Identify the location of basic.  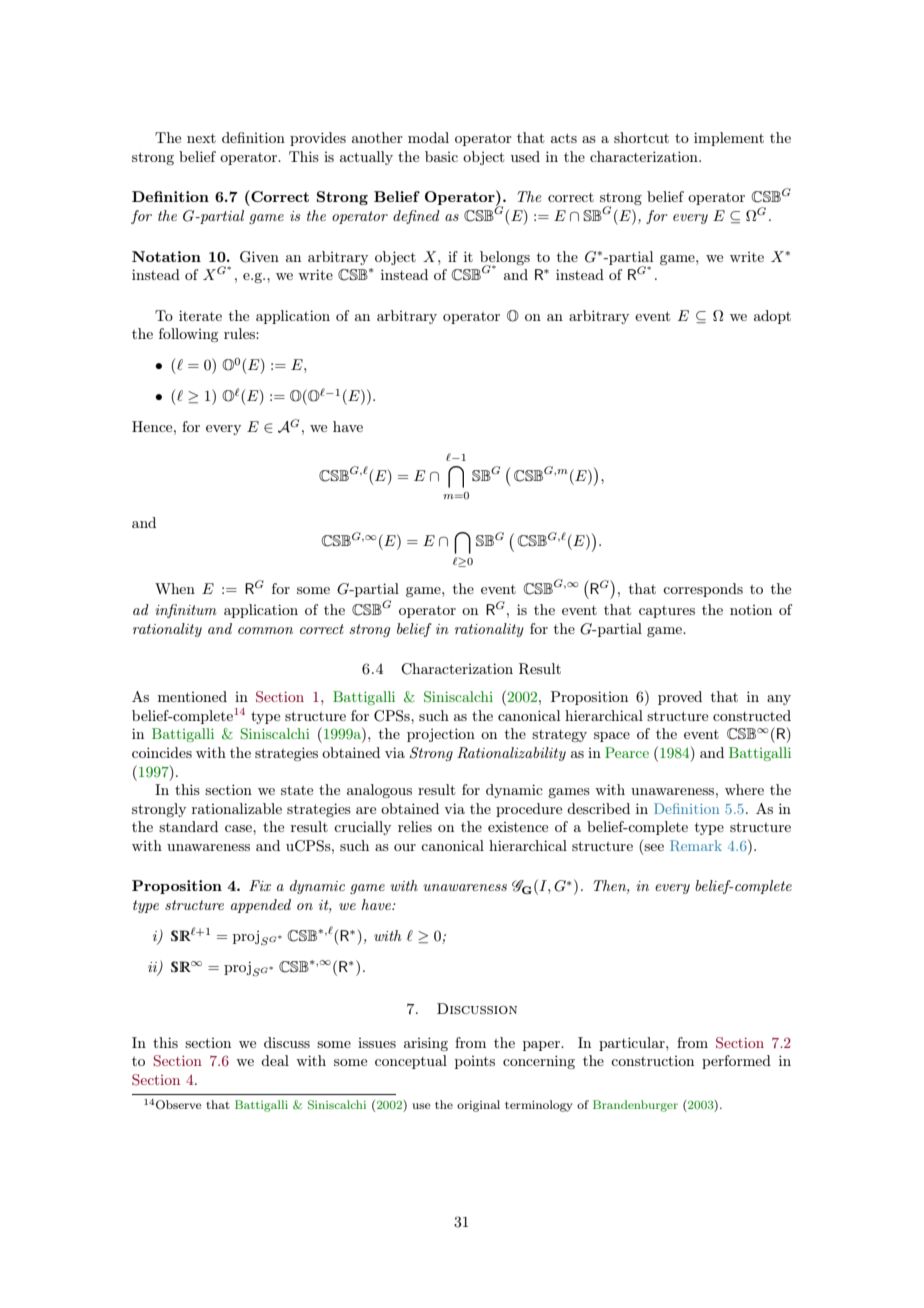
(441, 156).
